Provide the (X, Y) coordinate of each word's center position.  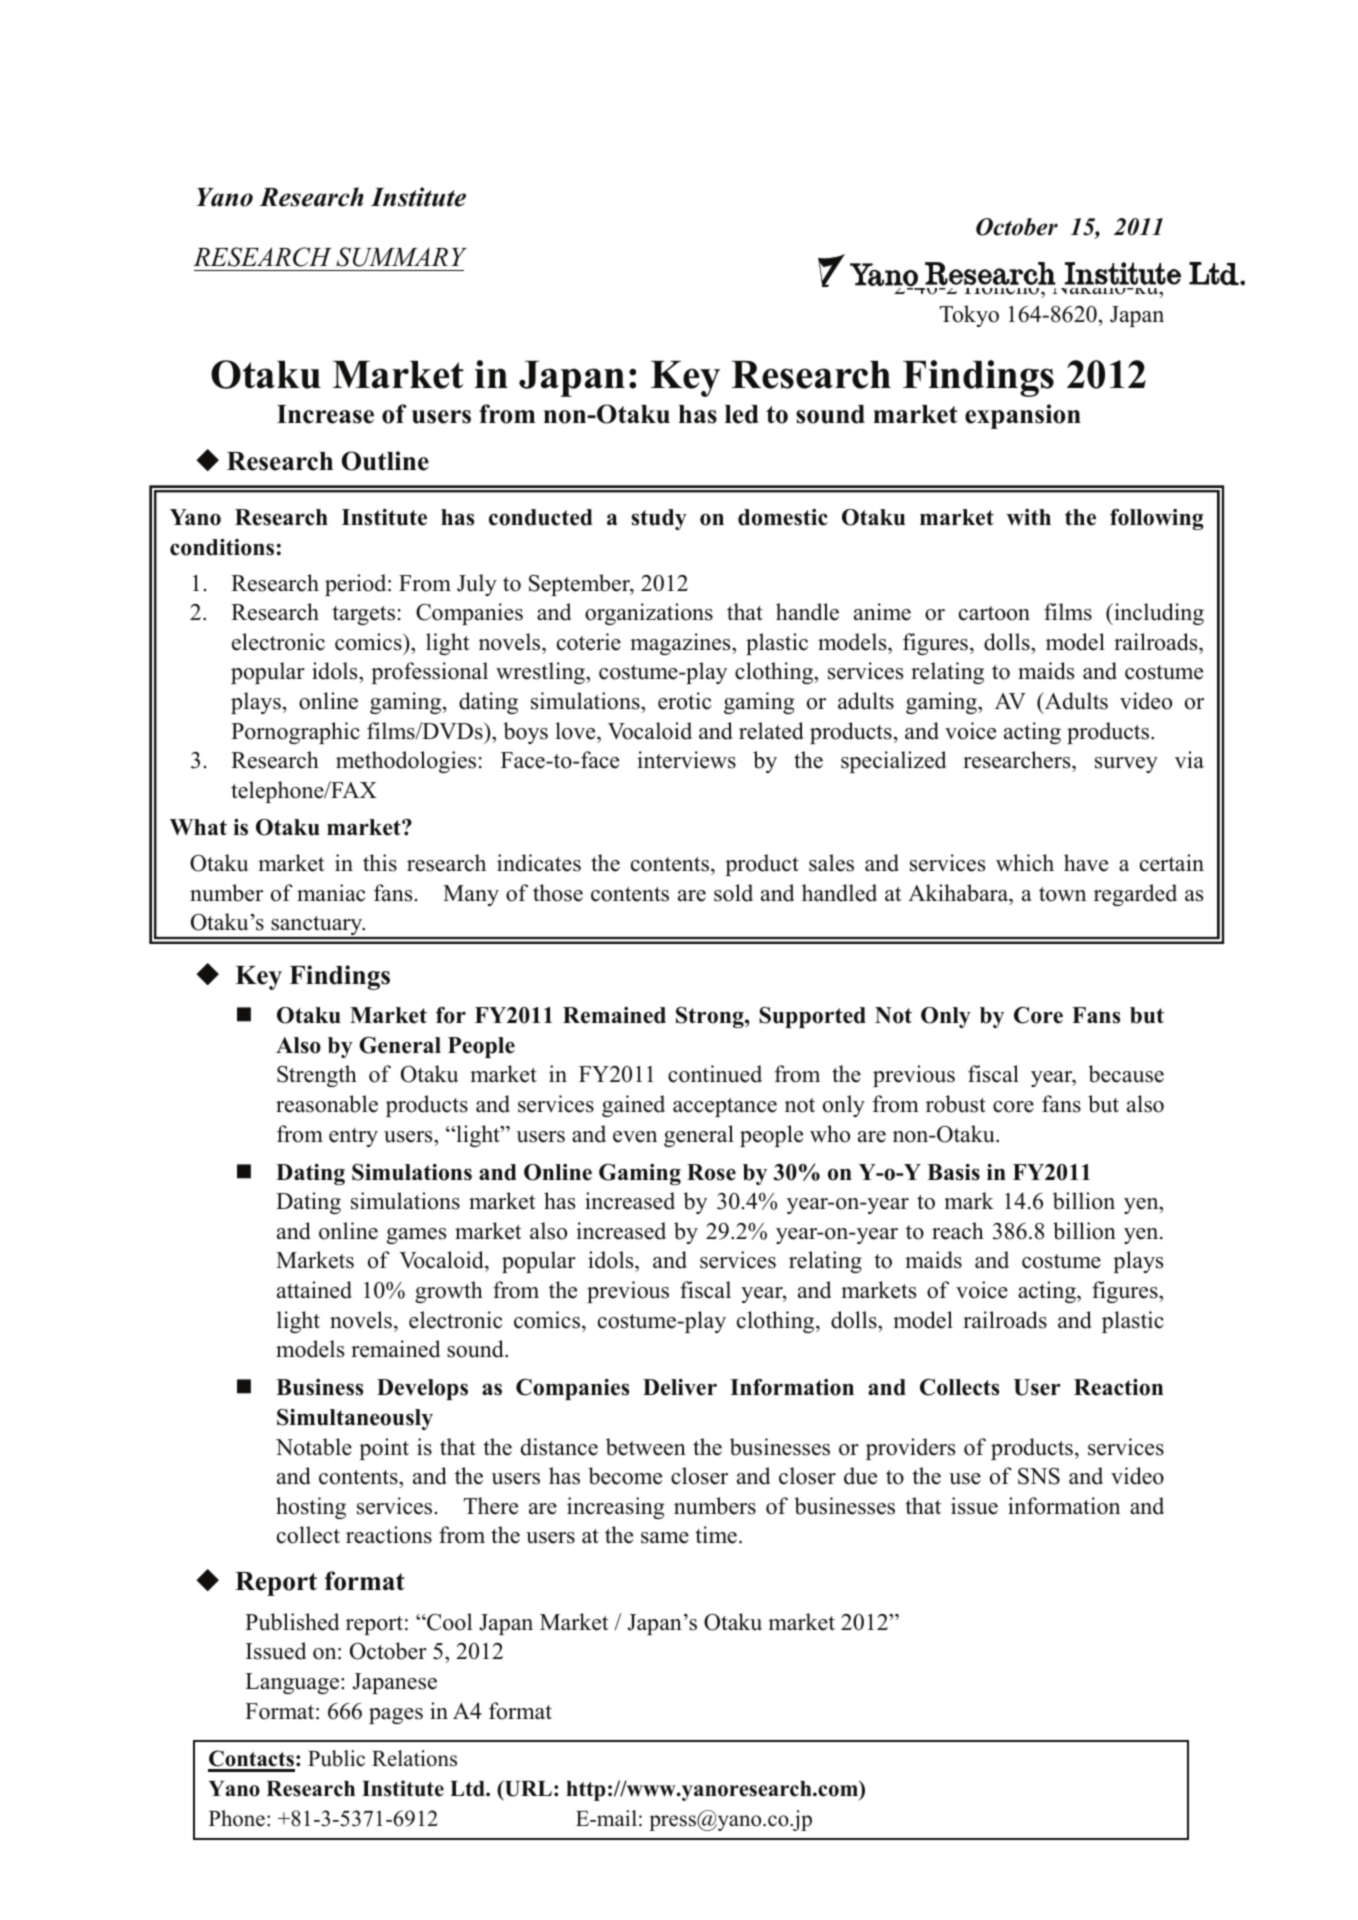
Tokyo (969, 316)
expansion (1023, 416)
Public (336, 1758)
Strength (317, 1076)
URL (527, 1789)
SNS (1039, 1476)
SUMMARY (401, 257)
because (1126, 1074)
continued (715, 1074)
